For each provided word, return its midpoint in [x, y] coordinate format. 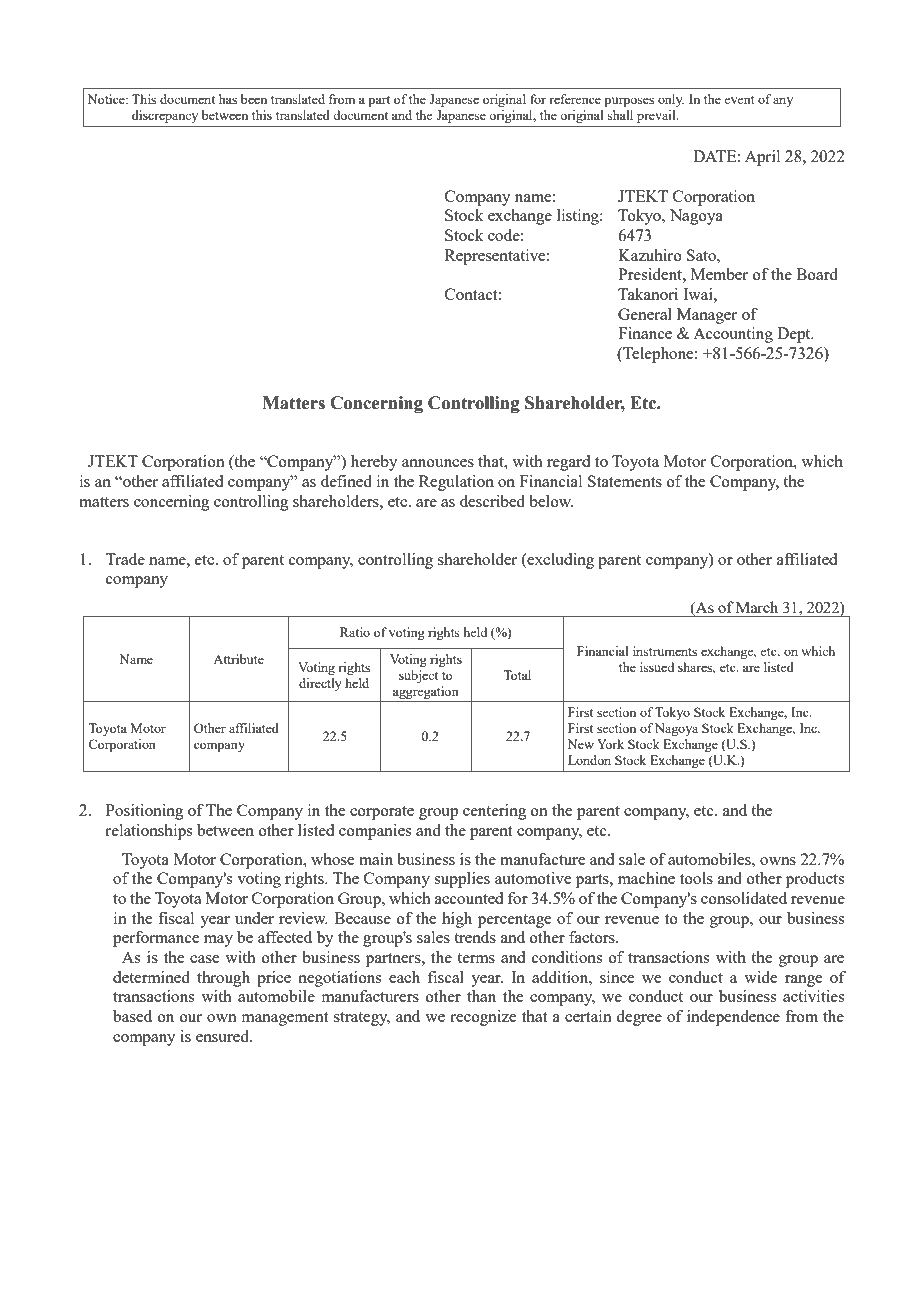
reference [575, 99]
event [739, 100]
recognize [483, 1018]
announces [438, 463]
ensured [224, 1036]
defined [346, 481]
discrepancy [165, 116]
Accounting [733, 335]
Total [517, 675]
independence [733, 1018]
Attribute [238, 659]
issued [657, 667]
